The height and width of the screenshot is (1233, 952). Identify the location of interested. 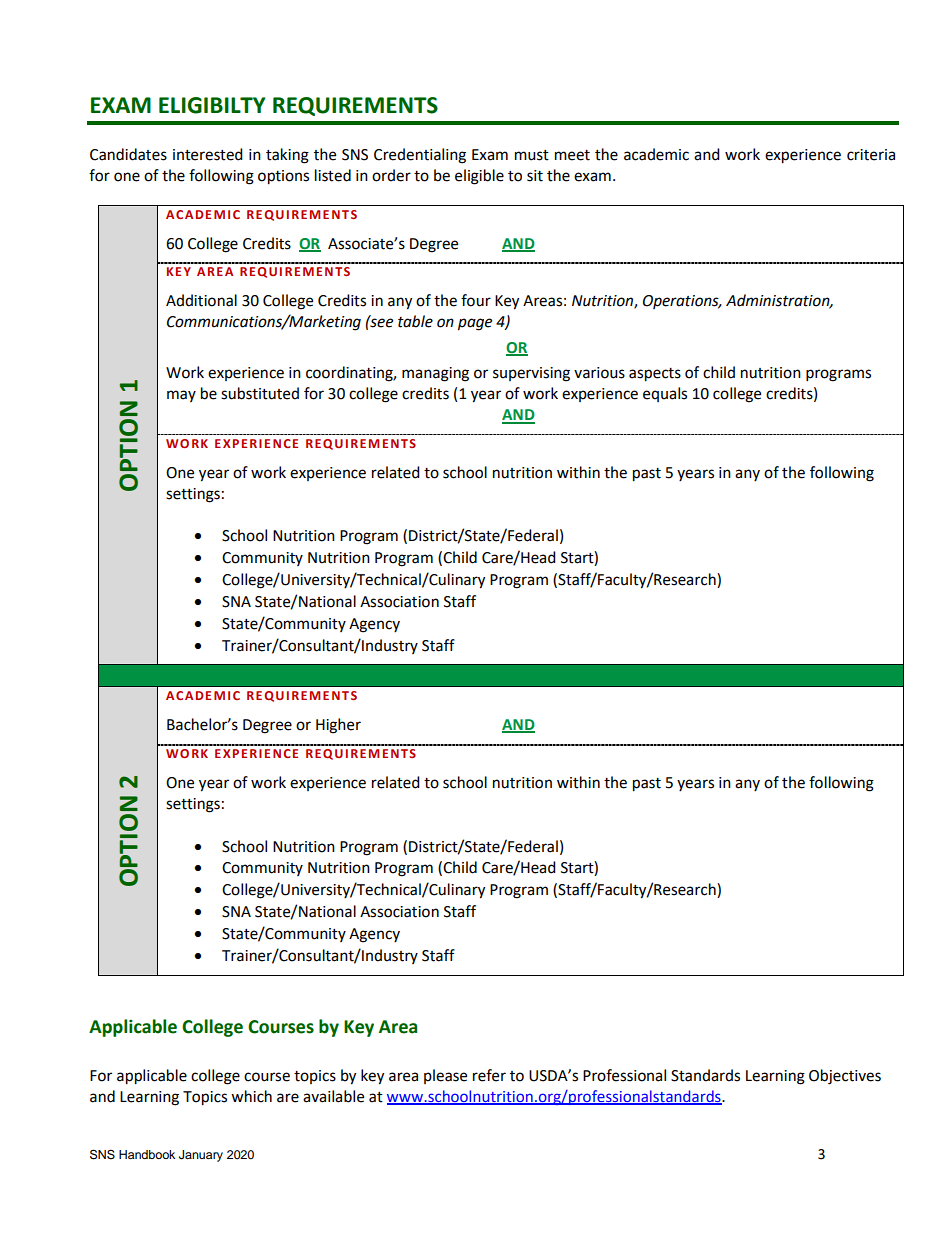
(208, 154).
